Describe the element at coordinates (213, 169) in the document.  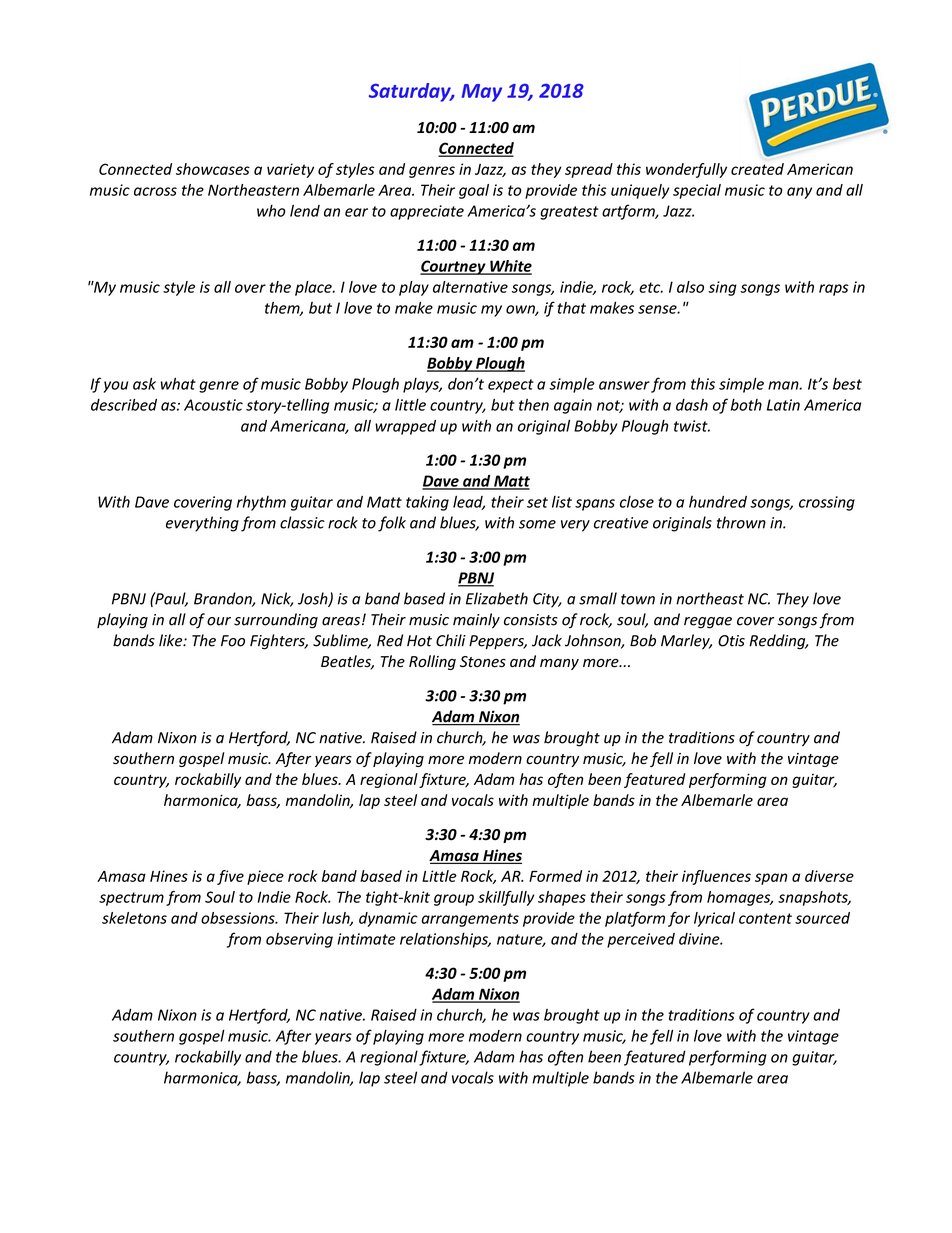
I see `showcases` at that location.
